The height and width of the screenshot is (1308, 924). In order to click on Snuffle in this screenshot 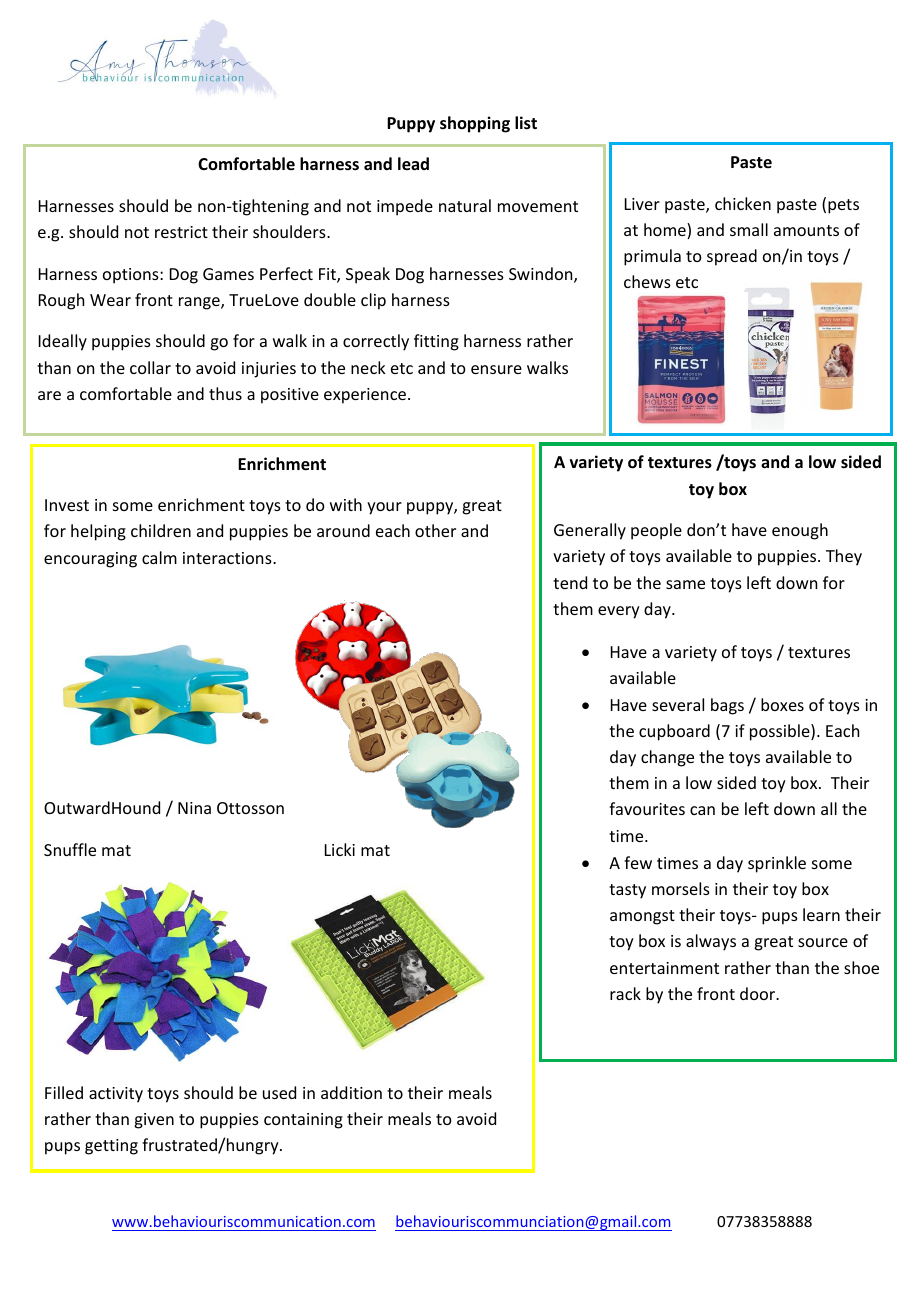, I will do `click(70, 849)`.
